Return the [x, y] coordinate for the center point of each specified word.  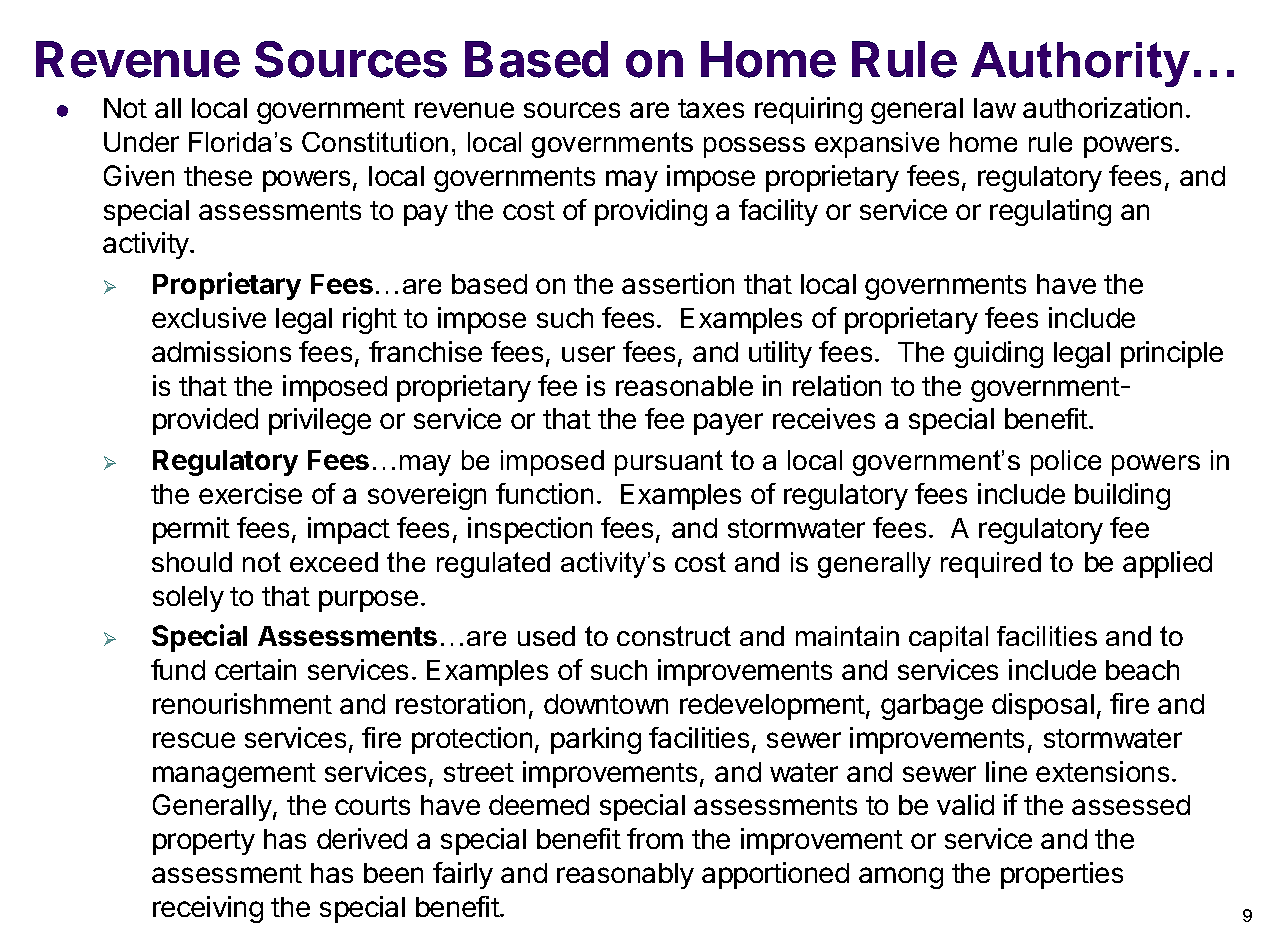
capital [948, 639]
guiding [998, 354]
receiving [208, 909]
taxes [711, 108]
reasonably [625, 876]
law [995, 108]
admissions [221, 351]
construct [674, 636]
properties [1062, 875]
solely [188, 599]
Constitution [375, 142]
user [588, 354]
